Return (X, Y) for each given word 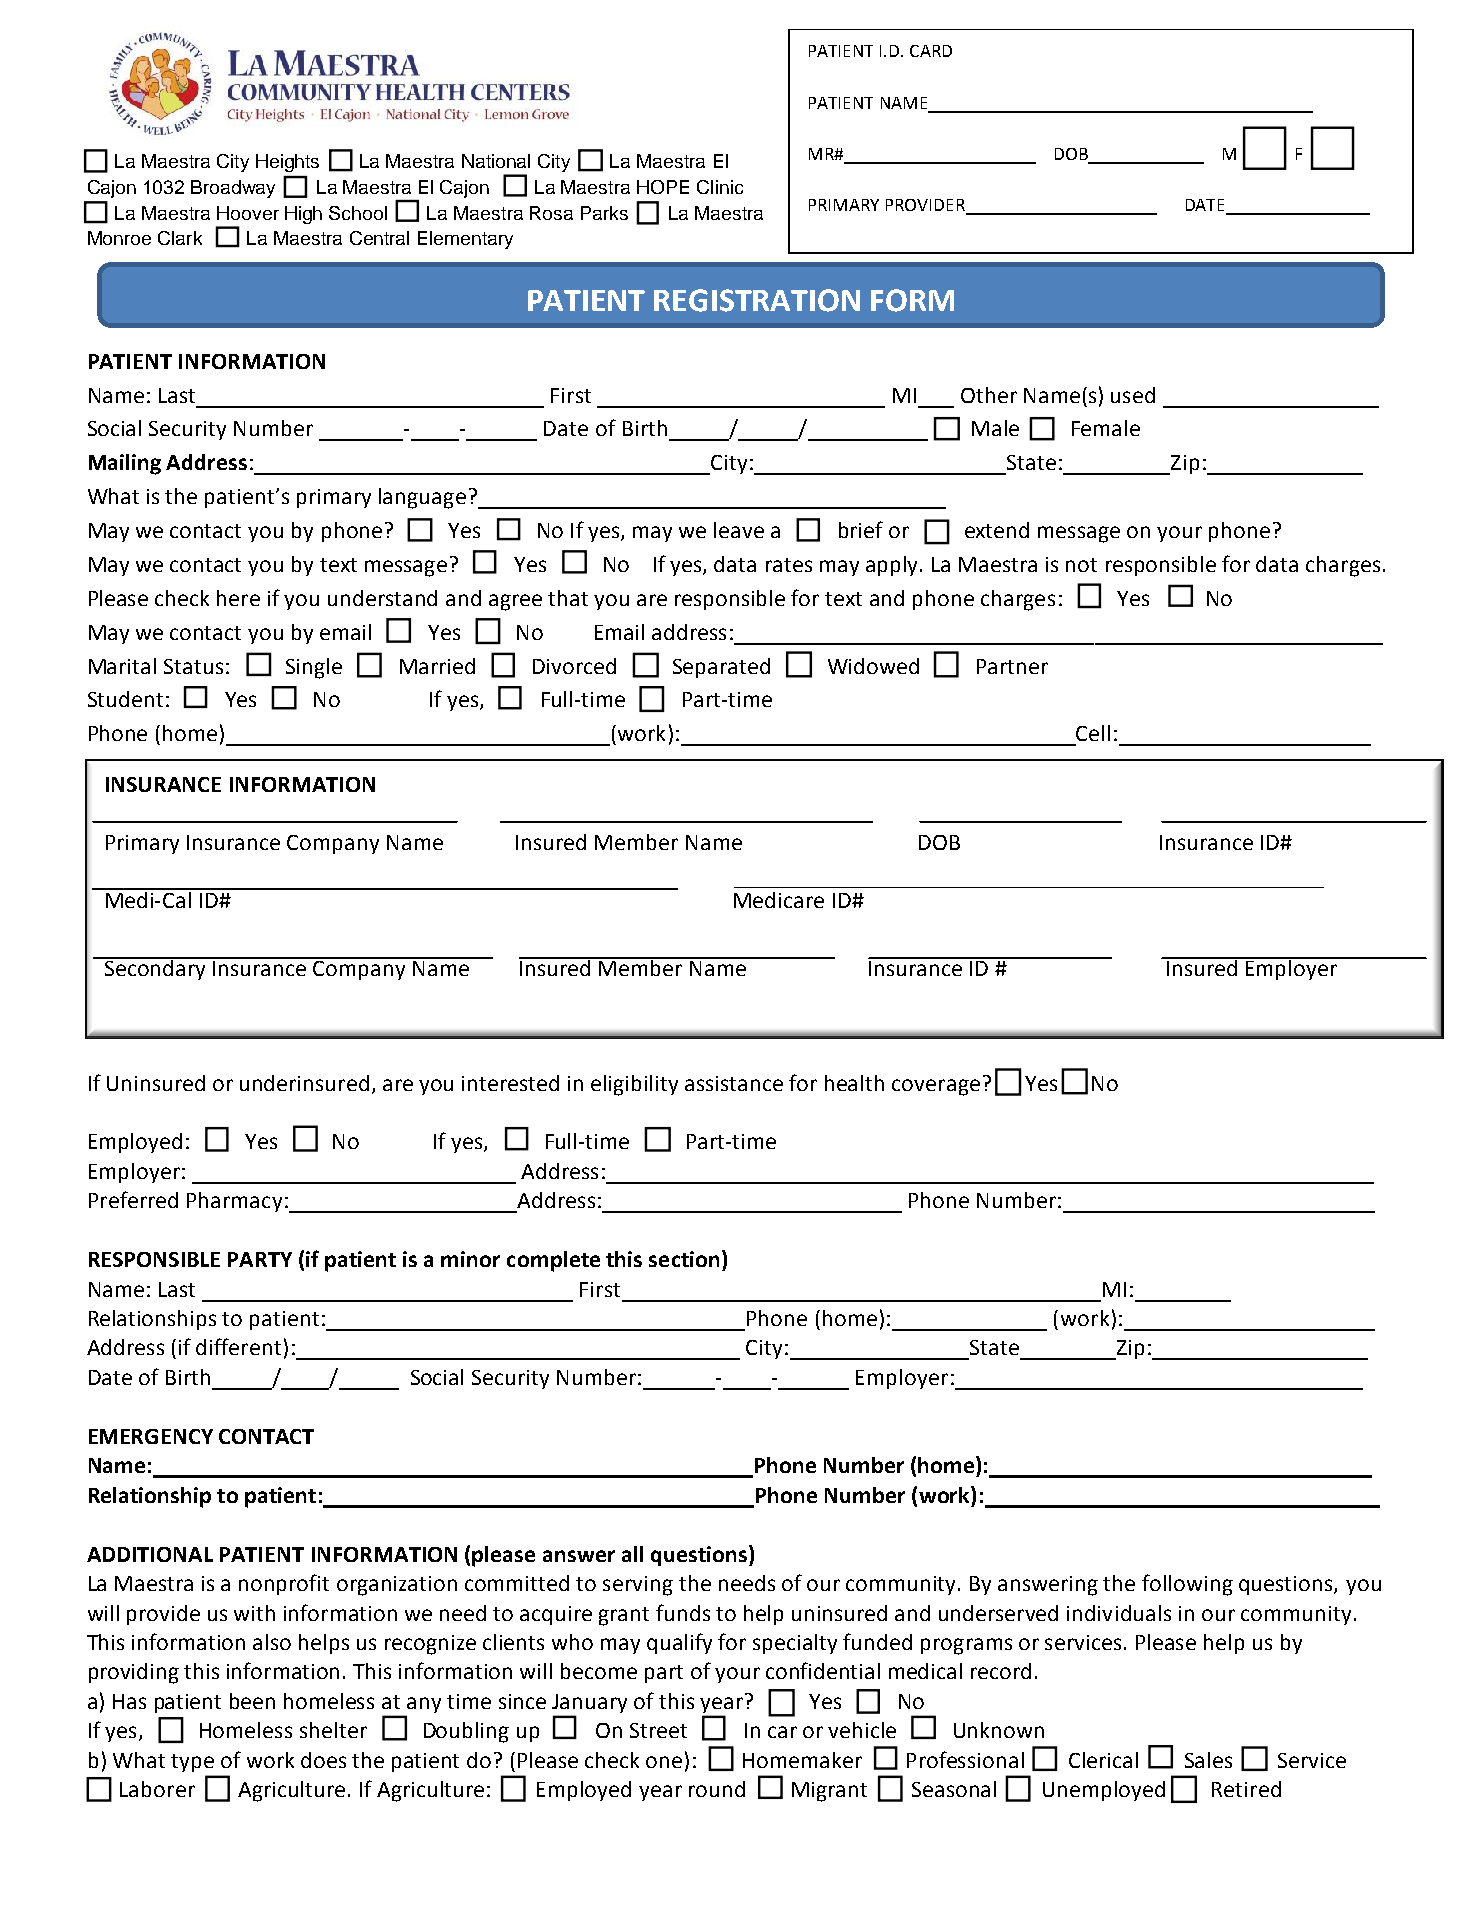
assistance (734, 1083)
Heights (287, 163)
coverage (936, 1087)
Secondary (156, 968)
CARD (931, 51)
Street (658, 1730)
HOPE (663, 187)
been (252, 1701)
